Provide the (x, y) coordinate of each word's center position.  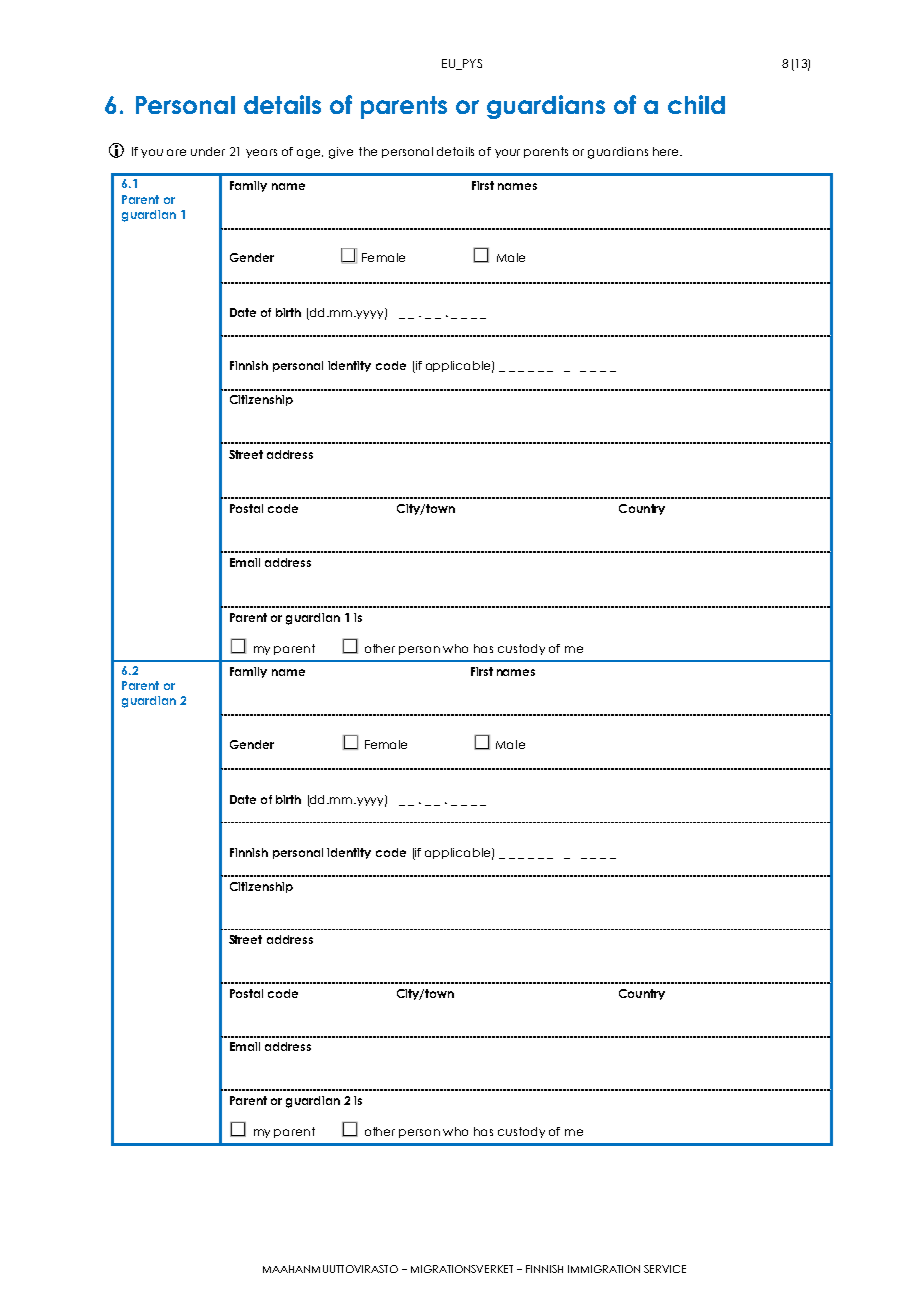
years (261, 153)
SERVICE (665, 1269)
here (667, 151)
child (696, 104)
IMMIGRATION (604, 1269)
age (310, 154)
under (208, 151)
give (341, 153)
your (507, 153)
